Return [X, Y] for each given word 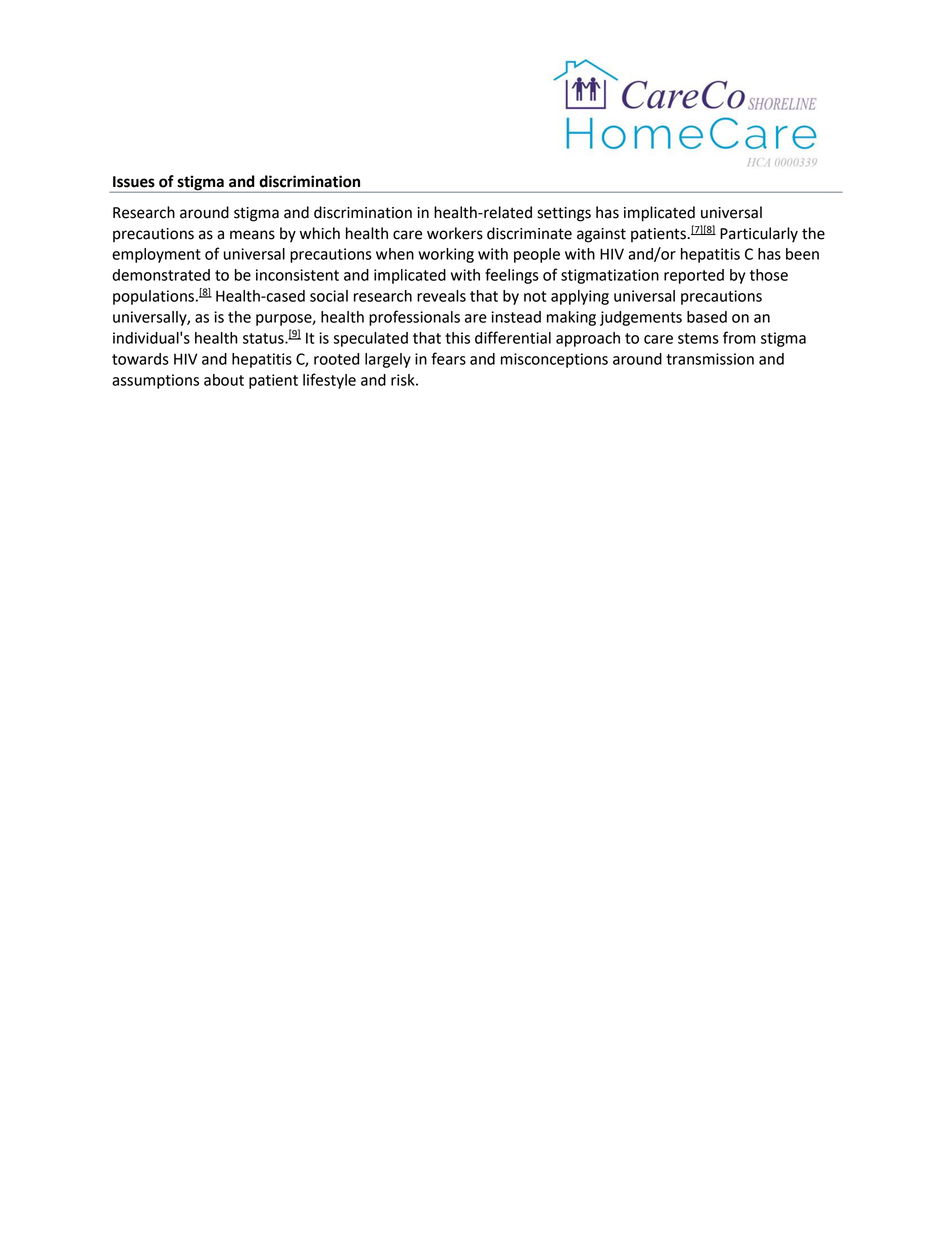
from [739, 337]
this [457, 338]
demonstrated [161, 275]
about [224, 380]
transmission [710, 359]
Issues [134, 182]
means [252, 235]
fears [448, 358]
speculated [370, 339]
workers [455, 233]
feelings [512, 276]
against [601, 235]
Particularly [759, 235]
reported [694, 276]
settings [564, 214]
